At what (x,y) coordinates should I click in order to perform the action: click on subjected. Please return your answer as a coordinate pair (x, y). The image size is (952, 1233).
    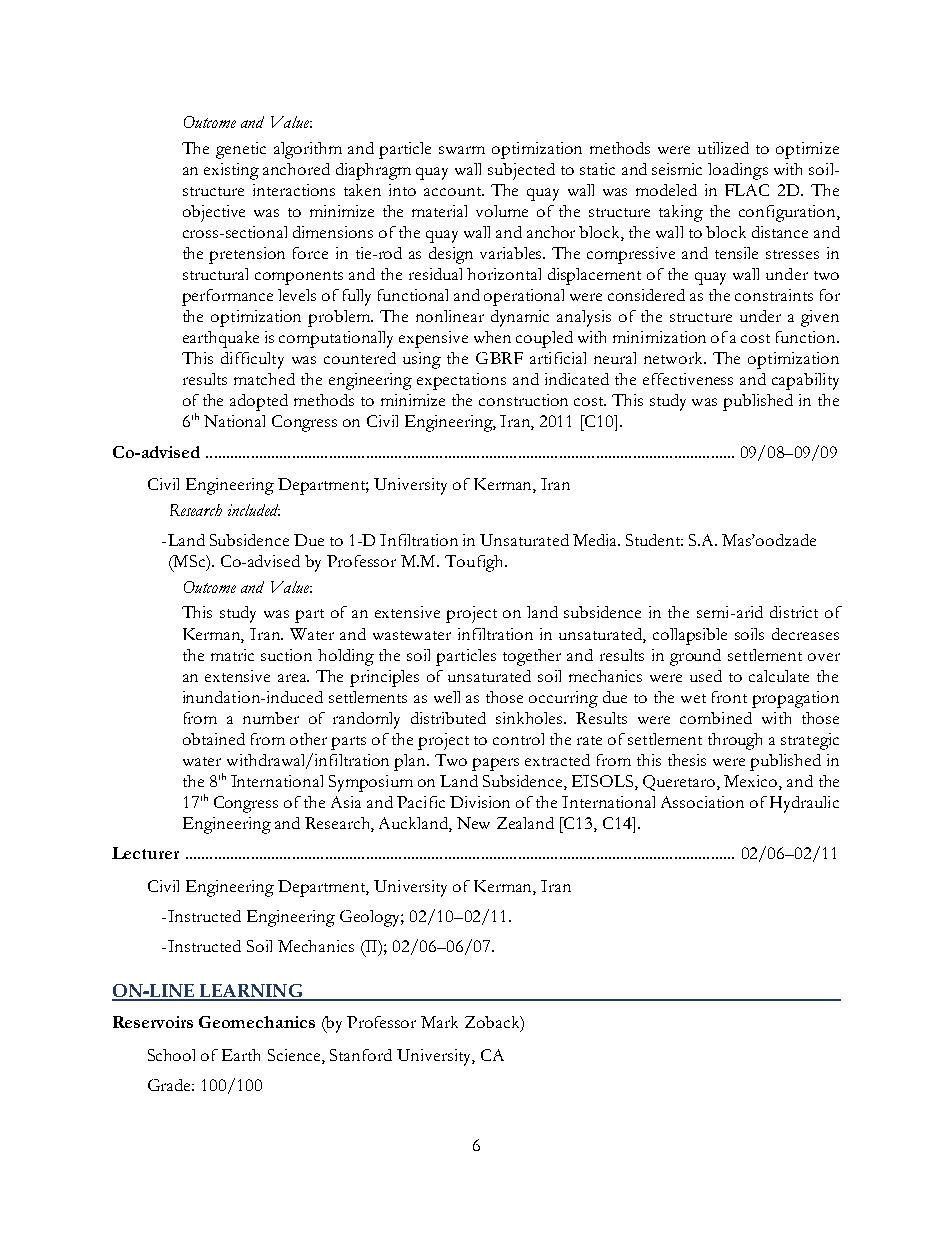
    Looking at the image, I should click on (521, 171).
